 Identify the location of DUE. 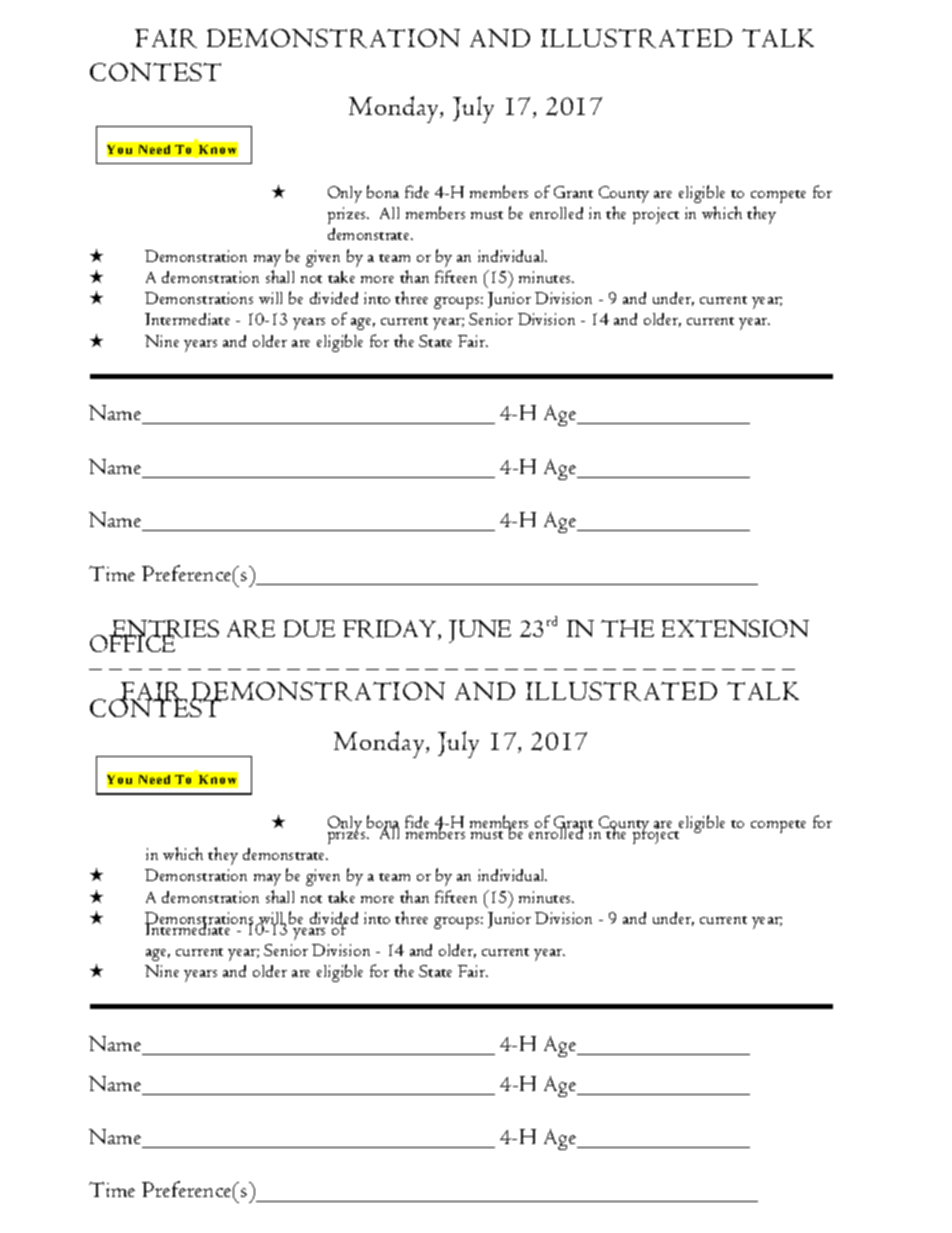
(309, 628).
